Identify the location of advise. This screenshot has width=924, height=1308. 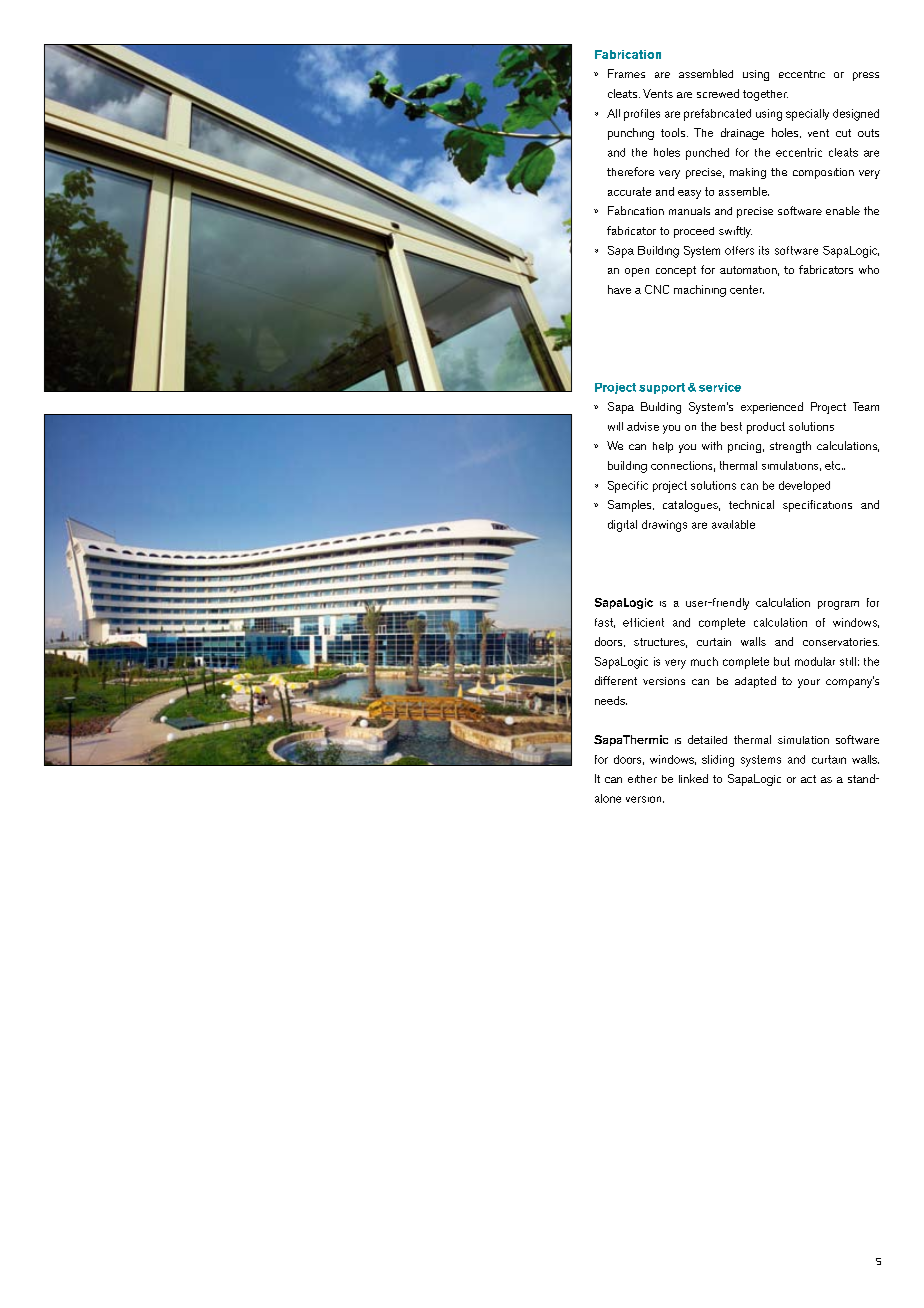
(643, 426).
